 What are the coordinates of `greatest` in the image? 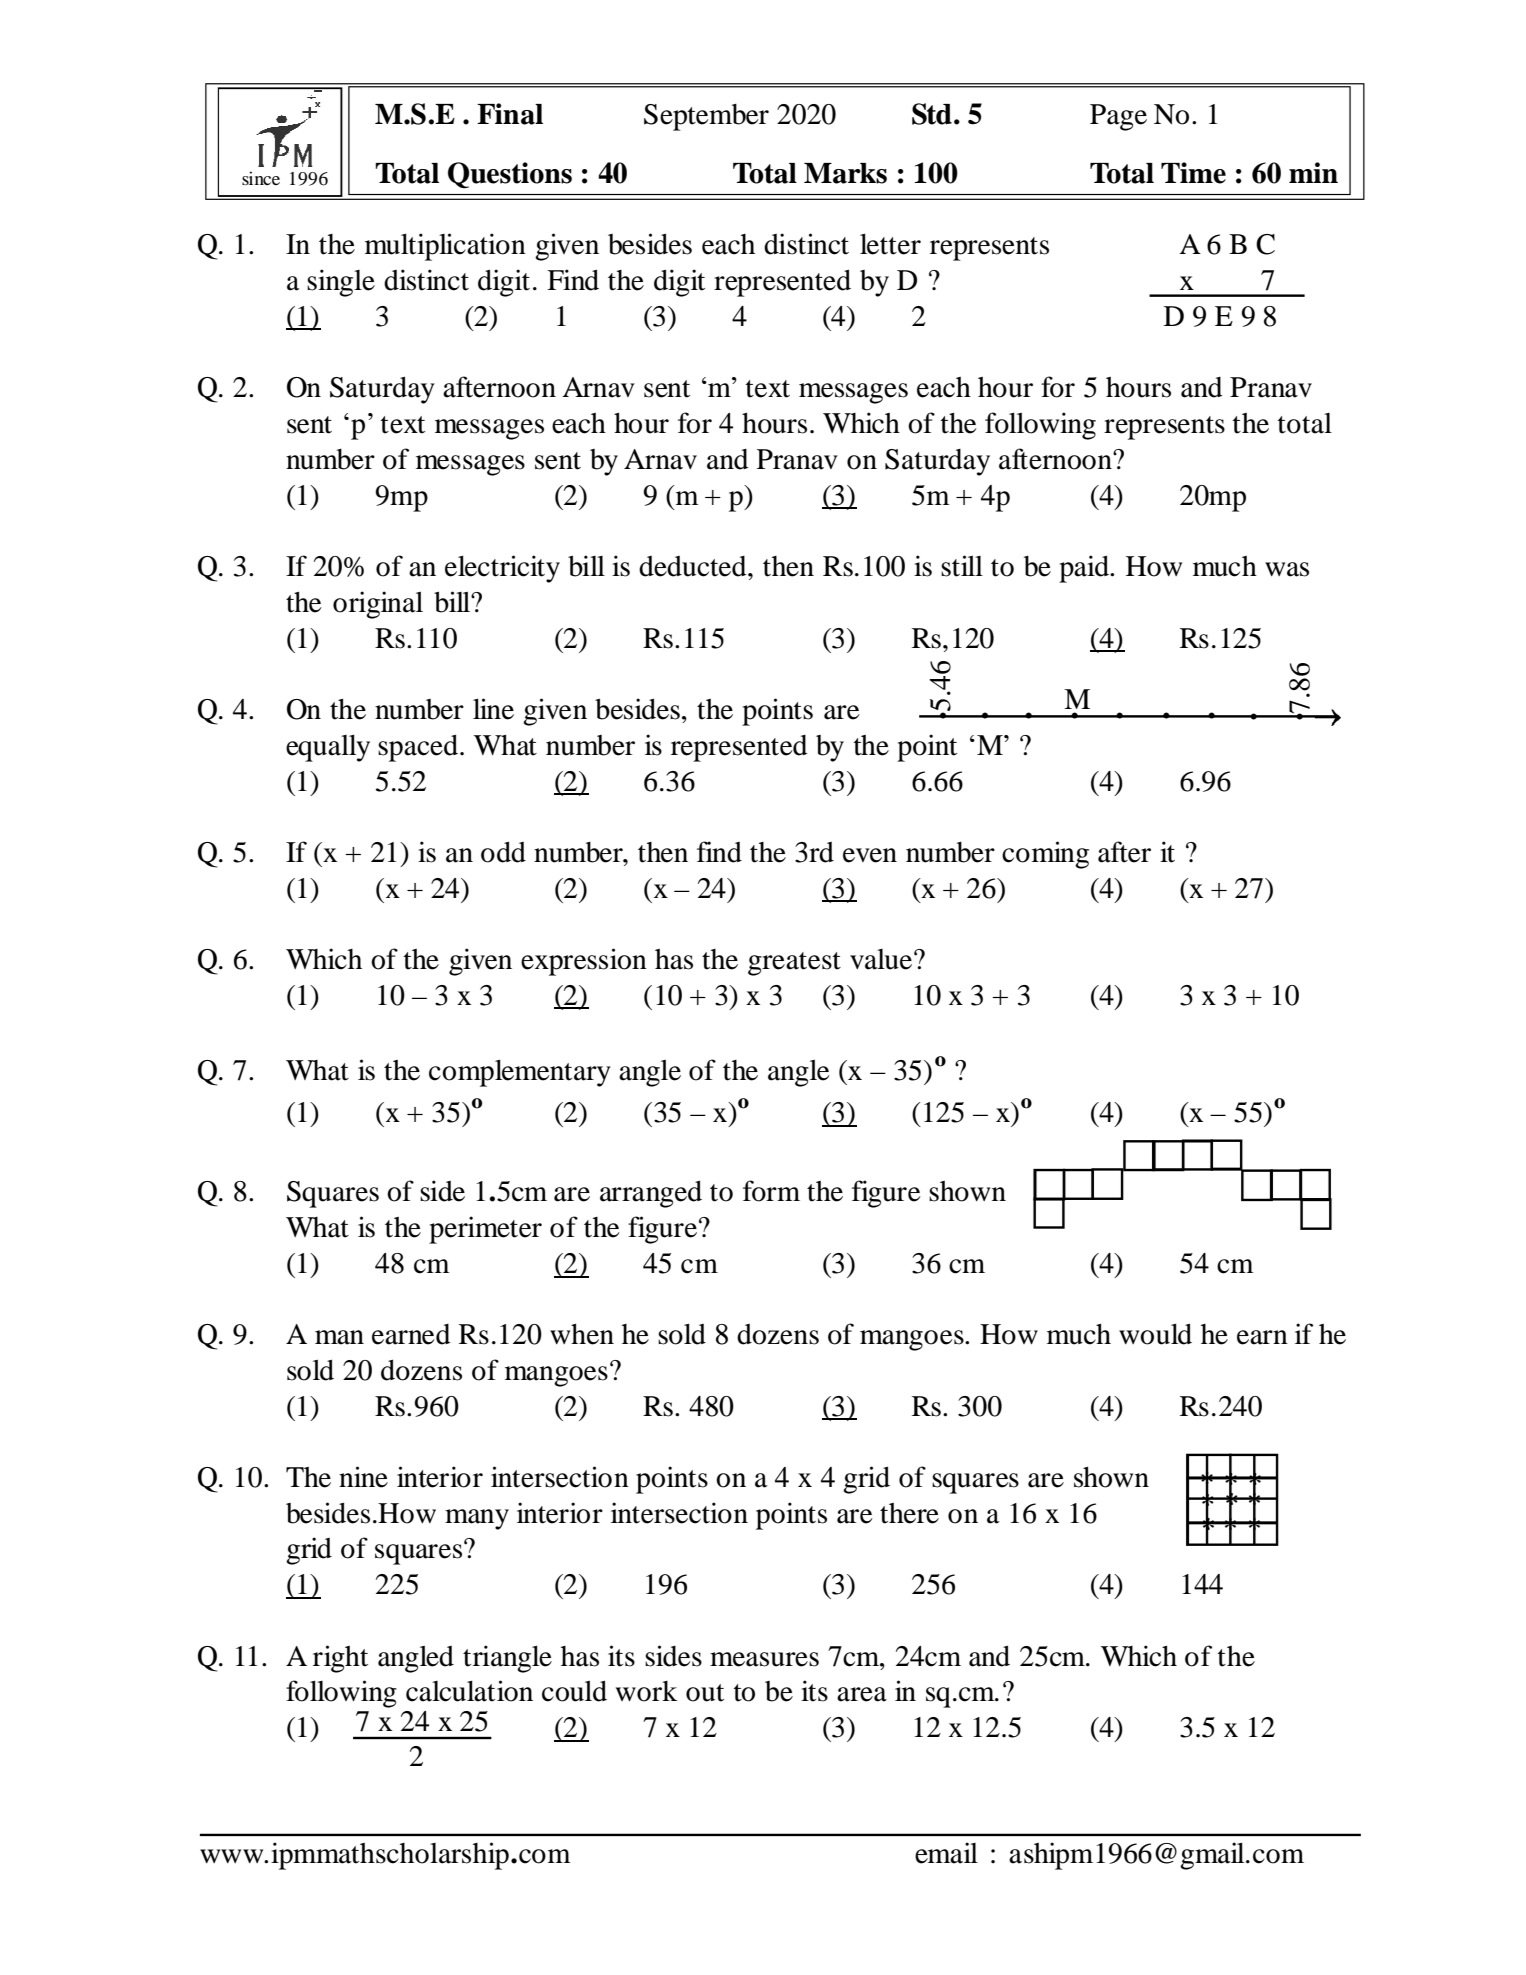 It's located at (794, 964).
